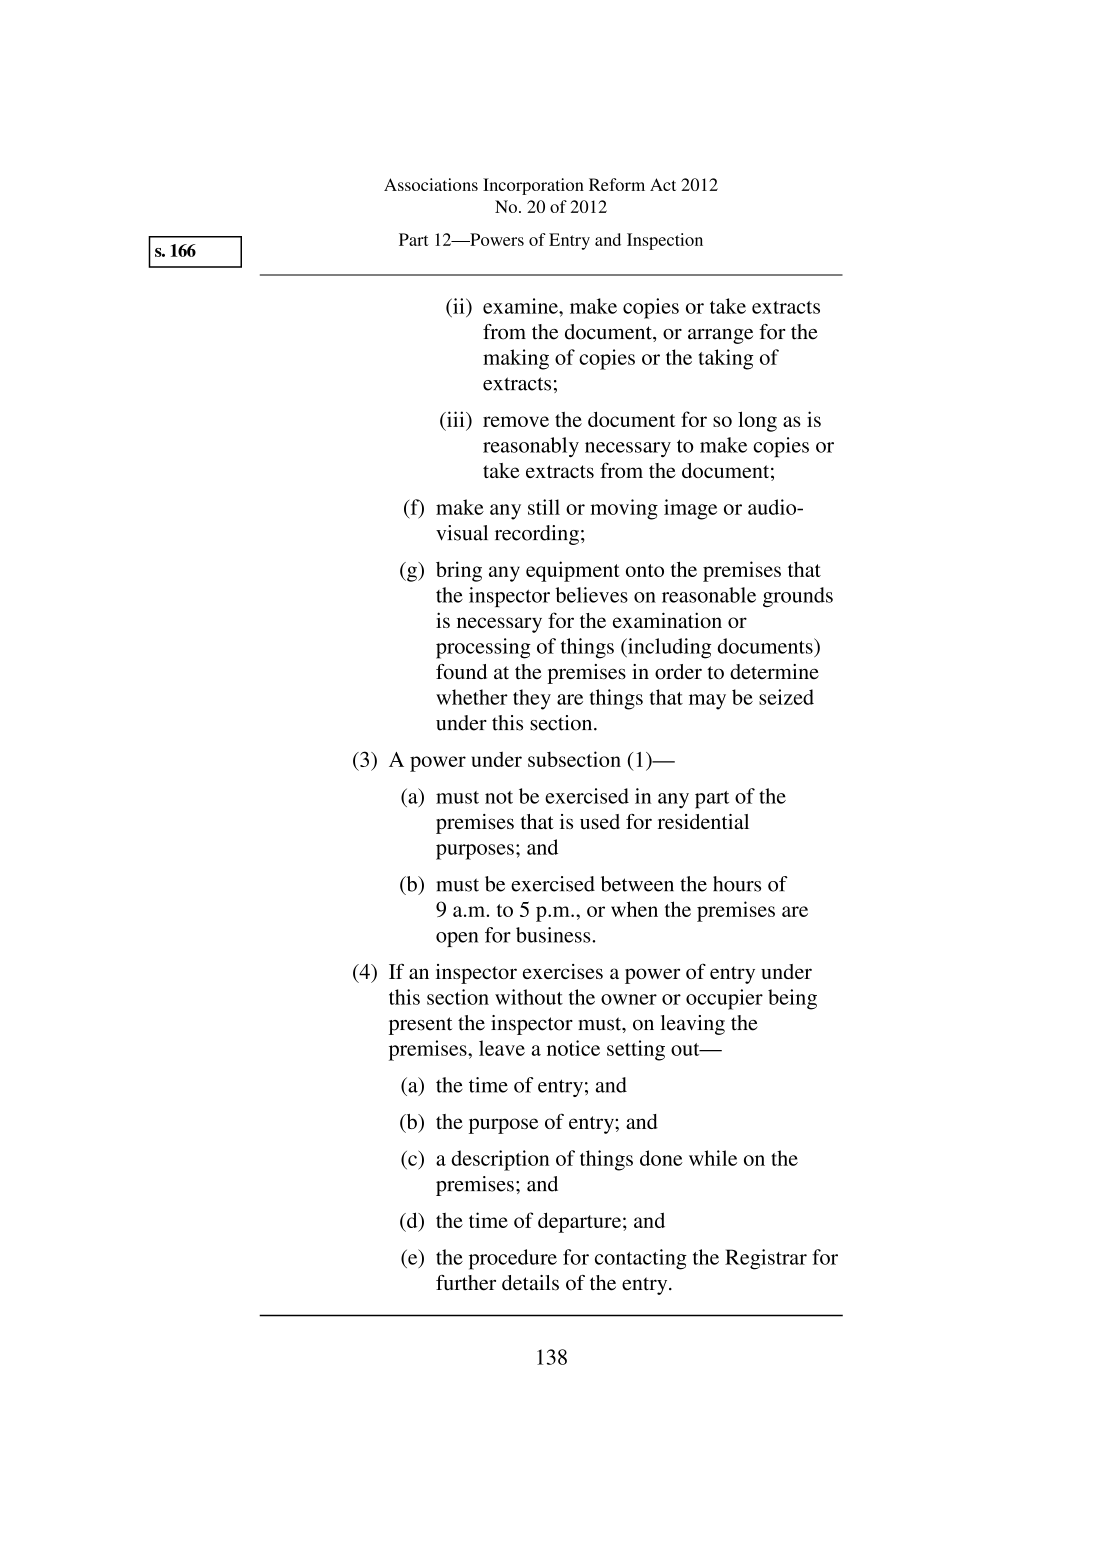  What do you see at coordinates (720, 336) in the screenshot?
I see `arrange` at bounding box center [720, 336].
